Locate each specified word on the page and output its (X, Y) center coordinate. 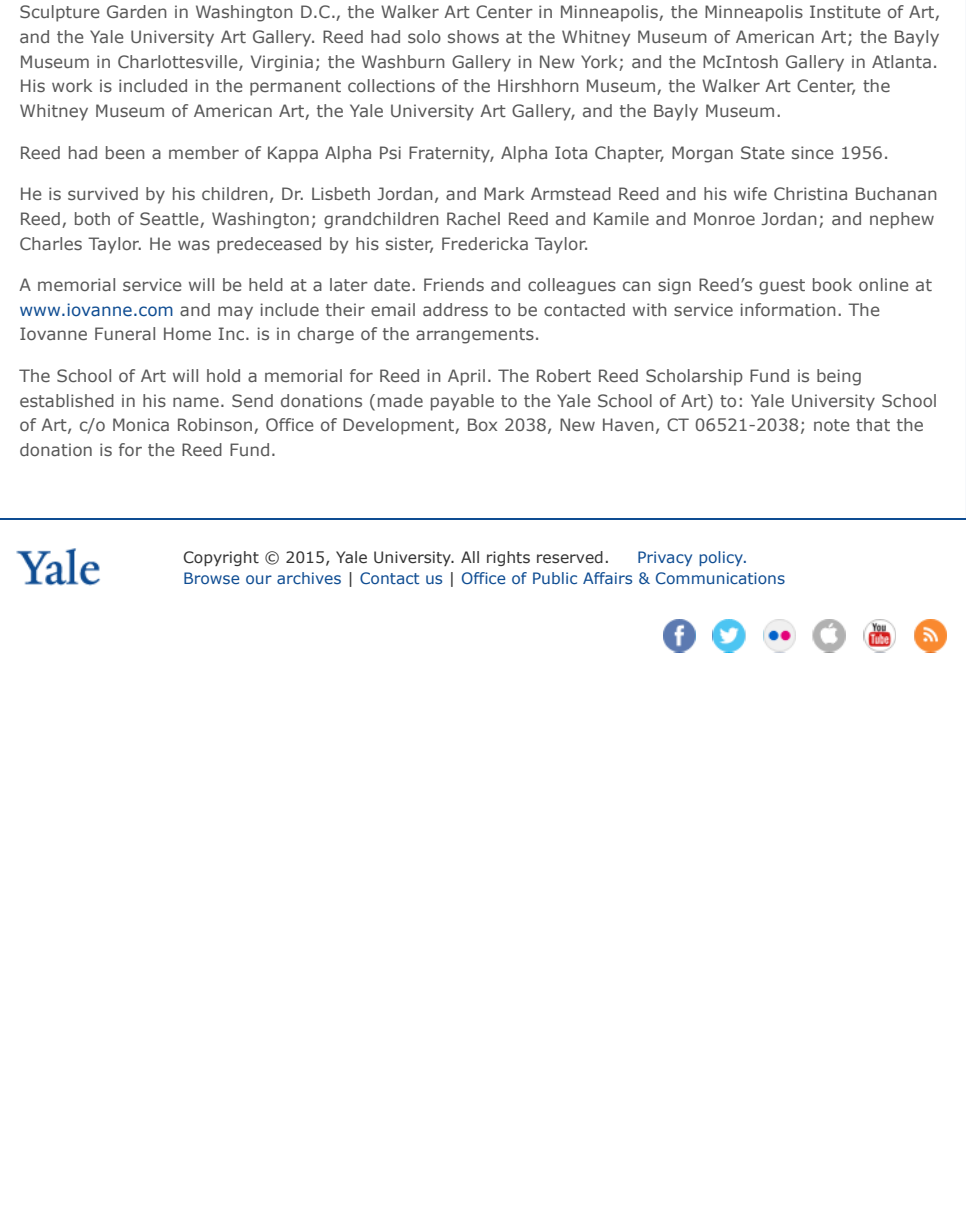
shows (473, 36)
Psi (390, 152)
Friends (454, 284)
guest (782, 287)
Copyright (221, 558)
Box (482, 424)
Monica (141, 424)
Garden (137, 11)
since (813, 152)
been (125, 152)
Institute (845, 11)
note (832, 425)
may (235, 313)
